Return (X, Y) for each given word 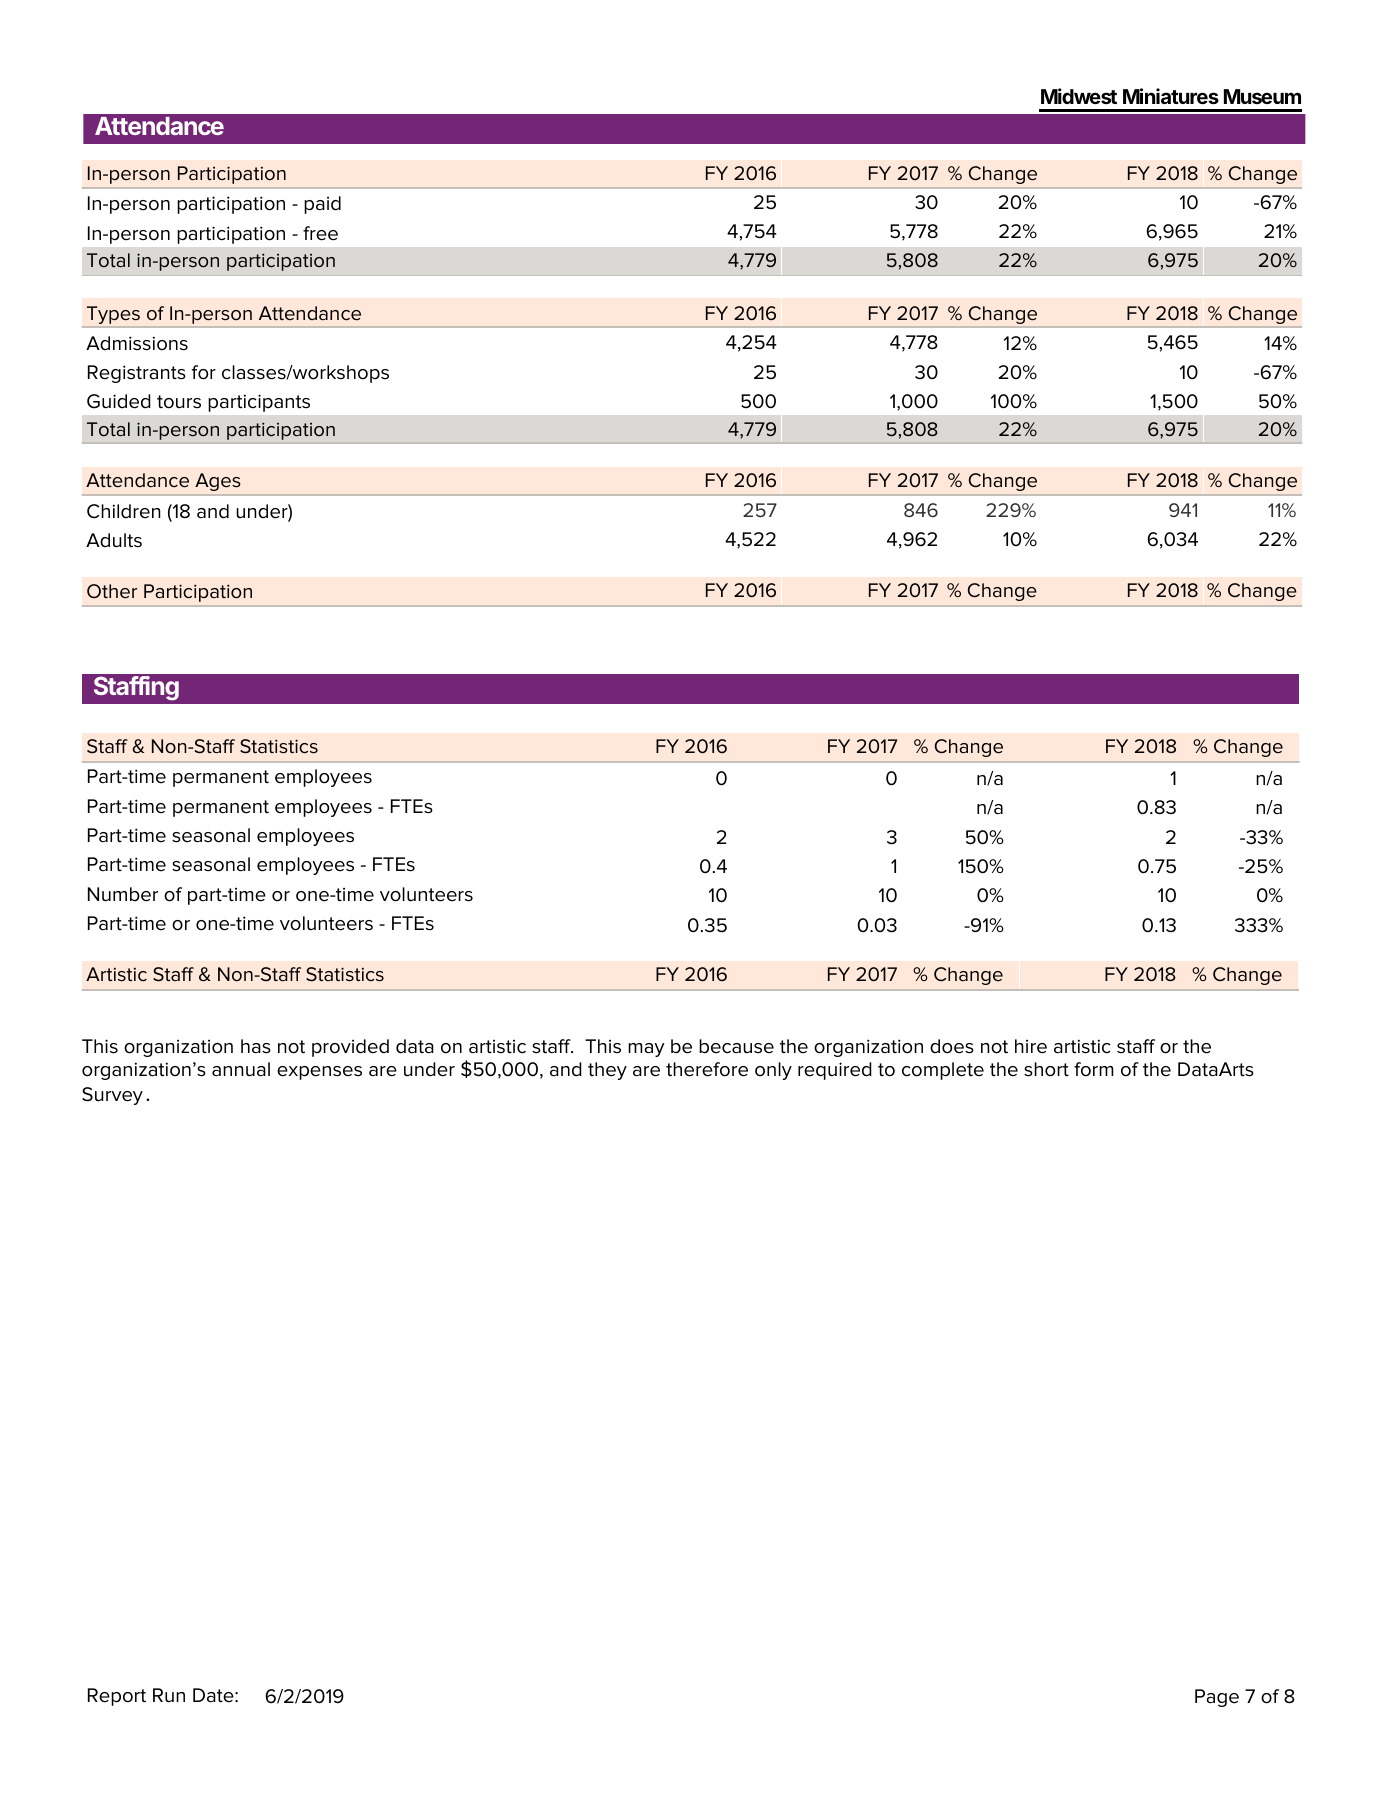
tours (179, 402)
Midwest (1079, 96)
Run (169, 1695)
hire (1031, 1046)
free (320, 233)
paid (322, 205)
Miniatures (1171, 96)
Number (123, 894)
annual (241, 1069)
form (1094, 1069)
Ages (217, 482)
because (736, 1046)
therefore (707, 1069)
